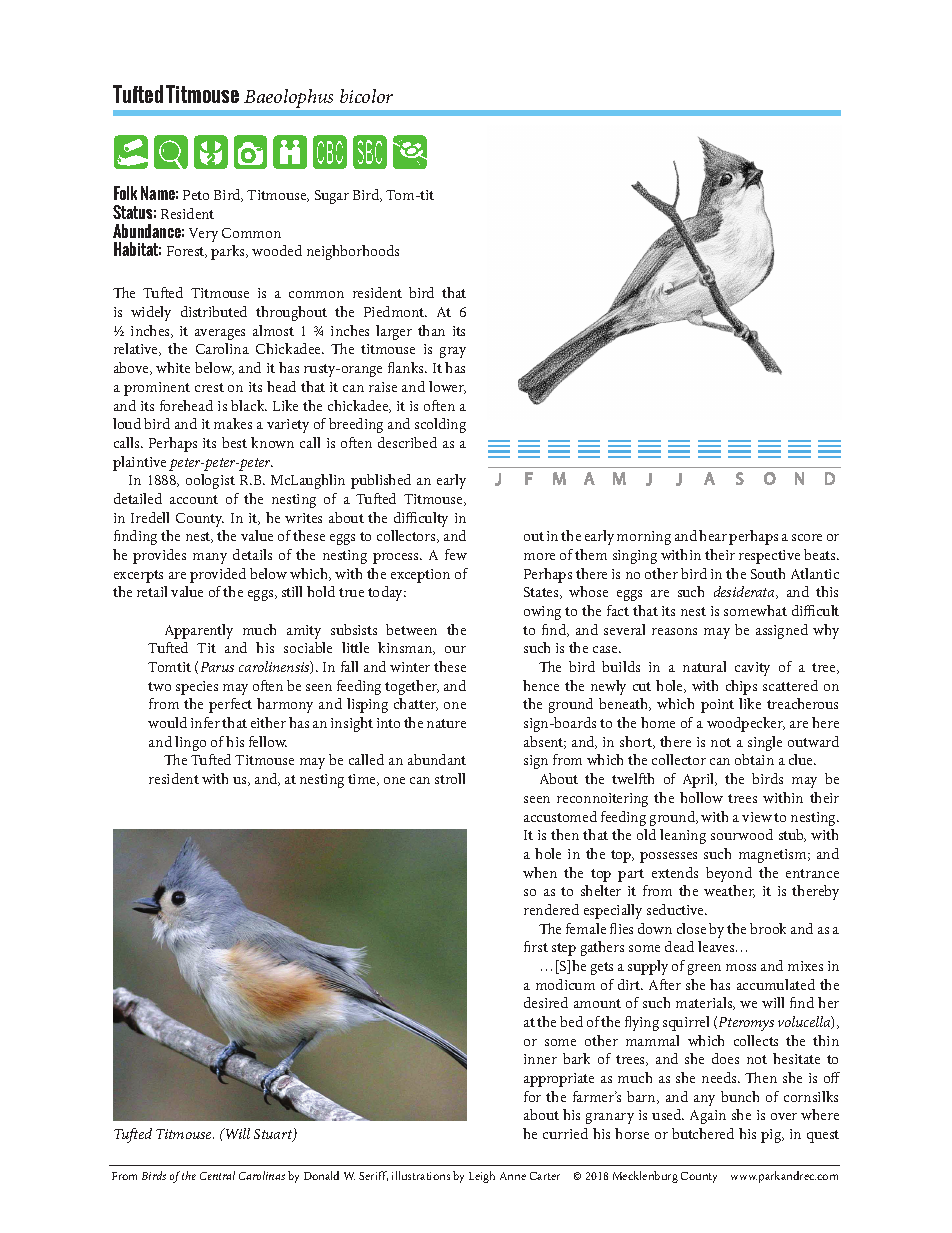 This document has width=952, height=1233. What do you see at coordinates (199, 631) in the document?
I see `Apparently` at bounding box center [199, 631].
